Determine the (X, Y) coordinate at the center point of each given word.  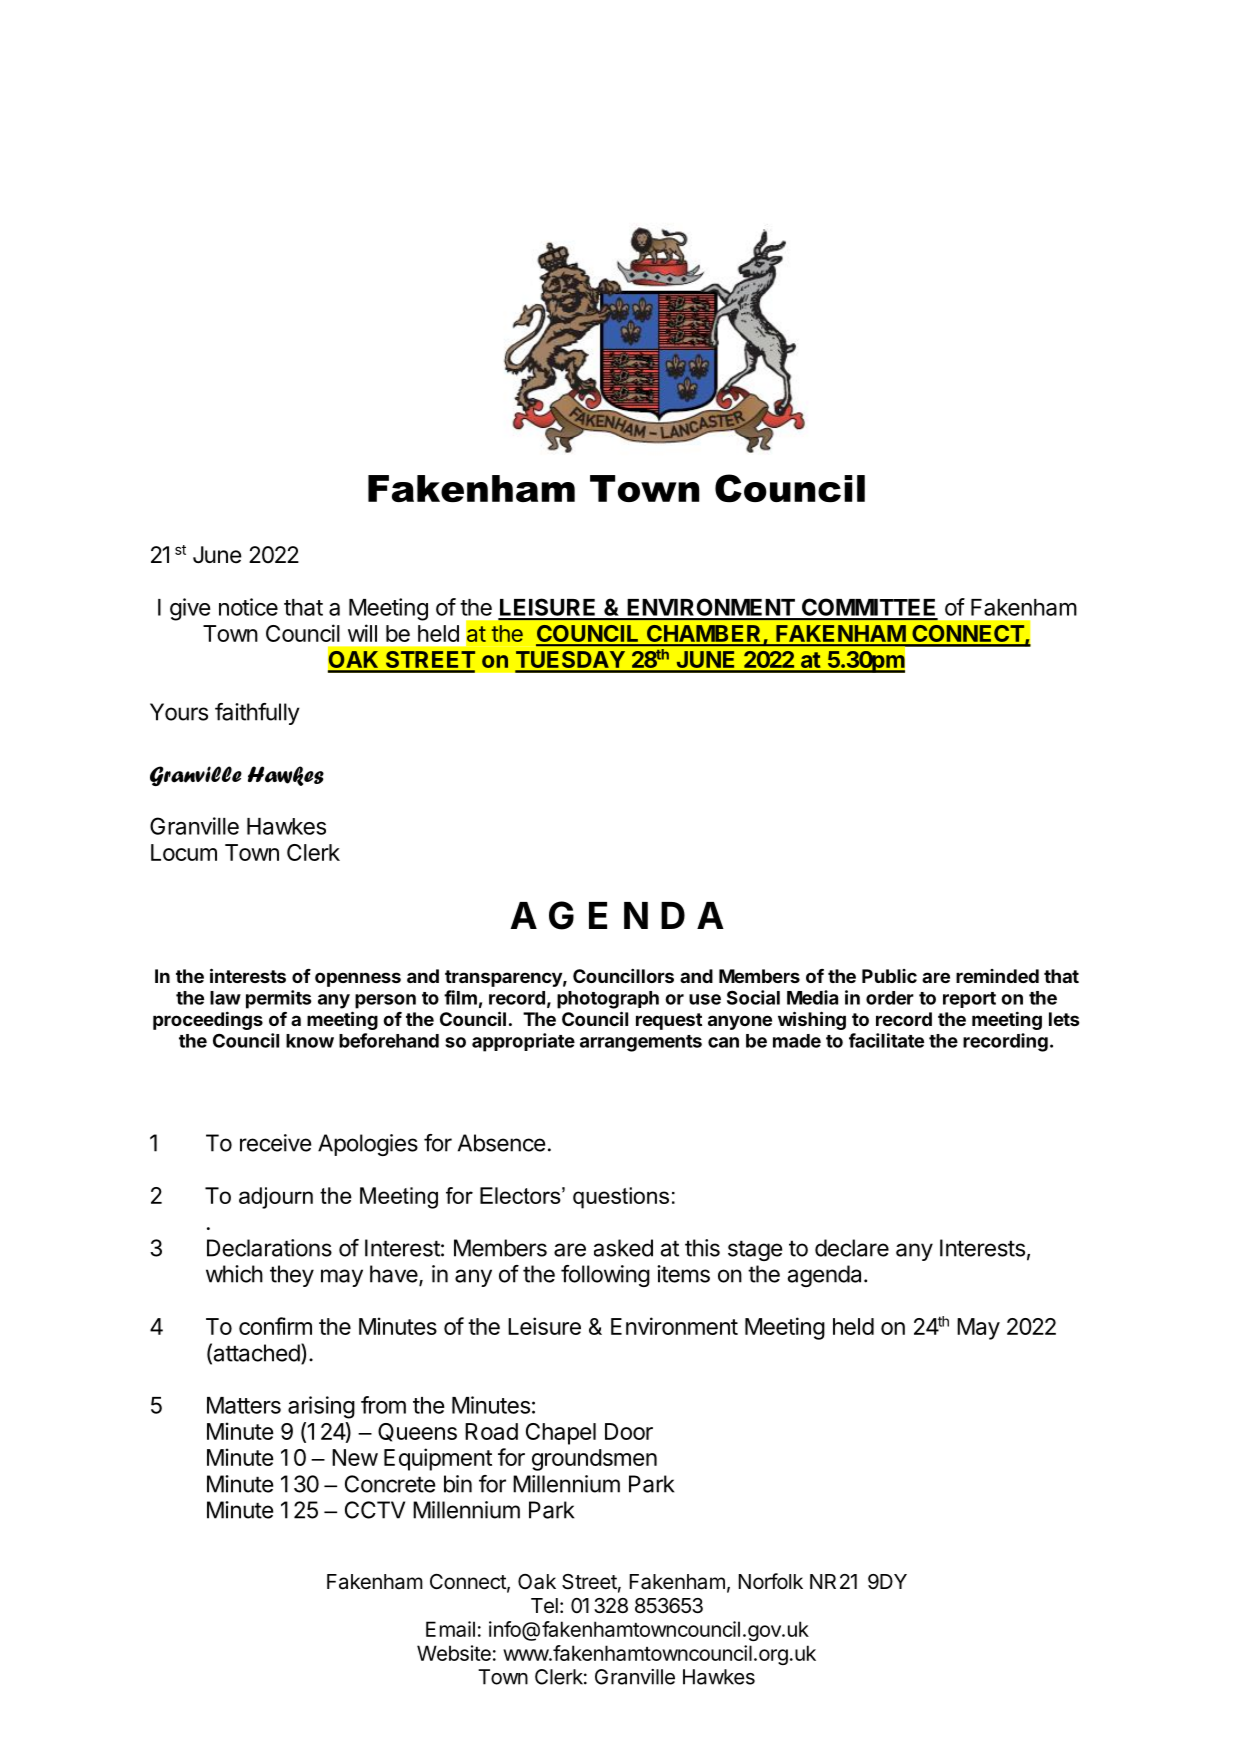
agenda (826, 1276)
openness (358, 979)
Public (889, 976)
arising (321, 1407)
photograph (608, 1000)
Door (629, 1431)
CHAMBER (704, 635)
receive (275, 1143)
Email (450, 1629)
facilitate (886, 1040)
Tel (544, 1606)
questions (621, 1198)
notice (248, 607)
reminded (997, 976)
